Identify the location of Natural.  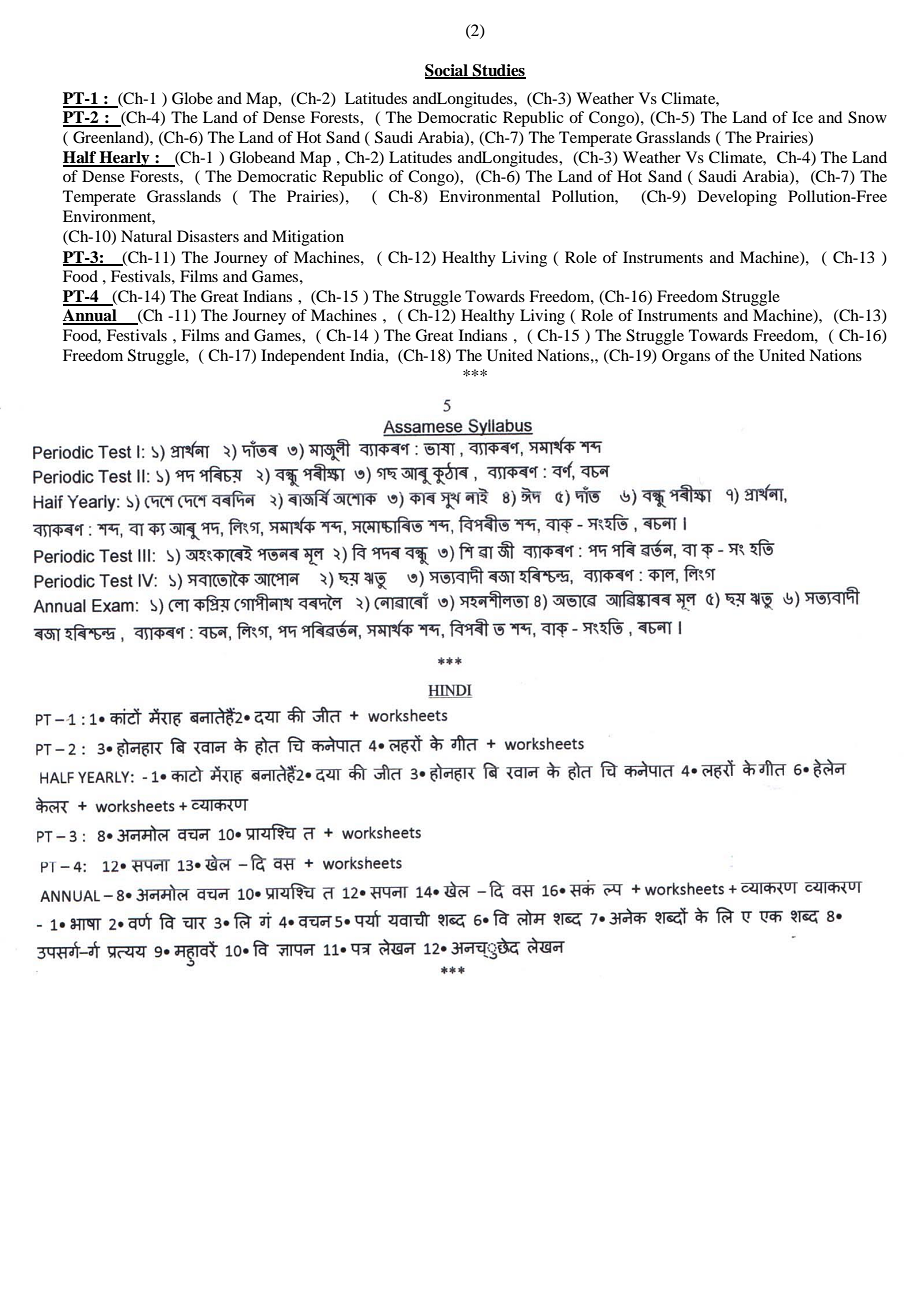
(146, 236).
